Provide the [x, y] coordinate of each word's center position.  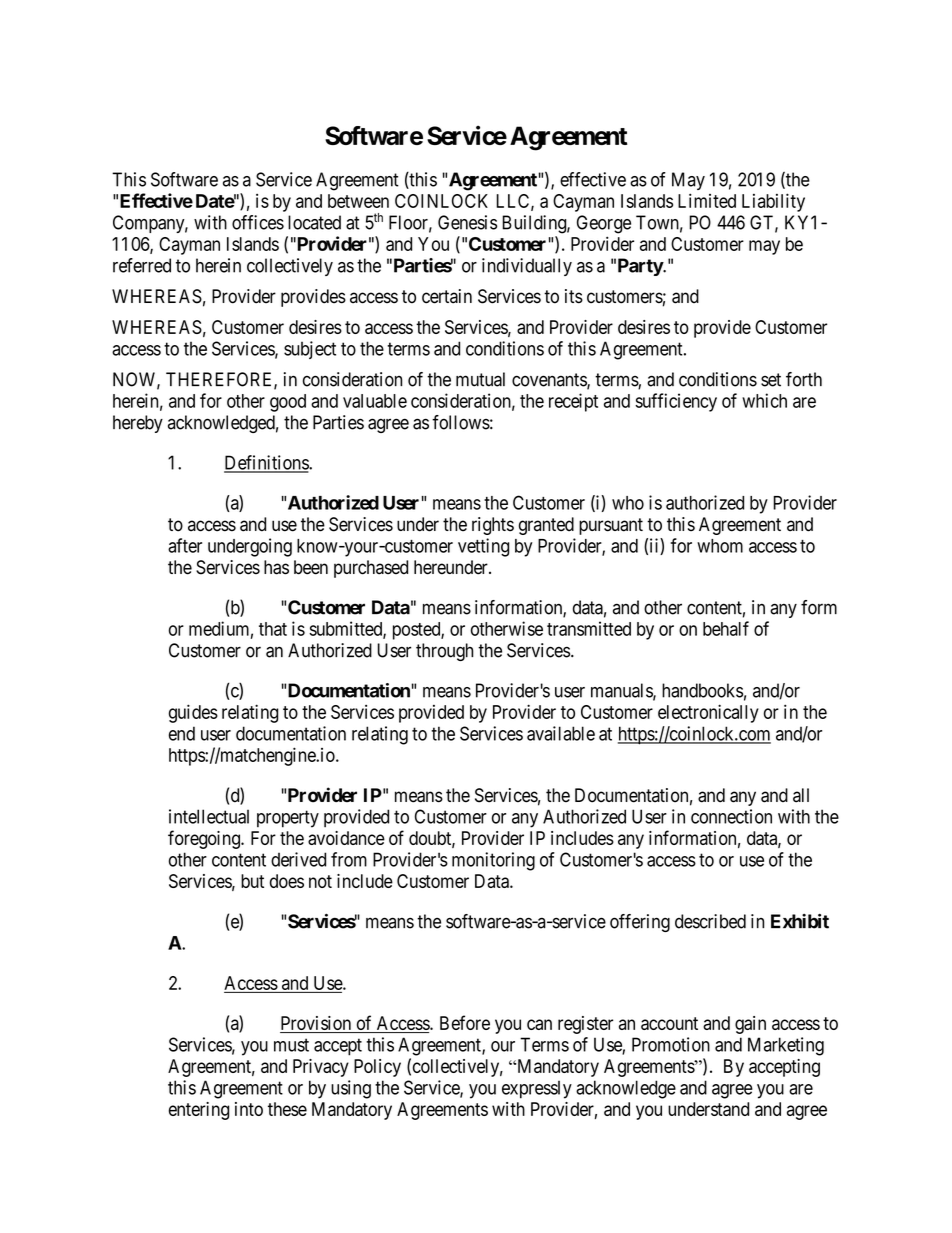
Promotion [671, 1044]
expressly [537, 1090]
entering [199, 1111]
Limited [707, 200]
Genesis [467, 222]
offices [258, 222]
